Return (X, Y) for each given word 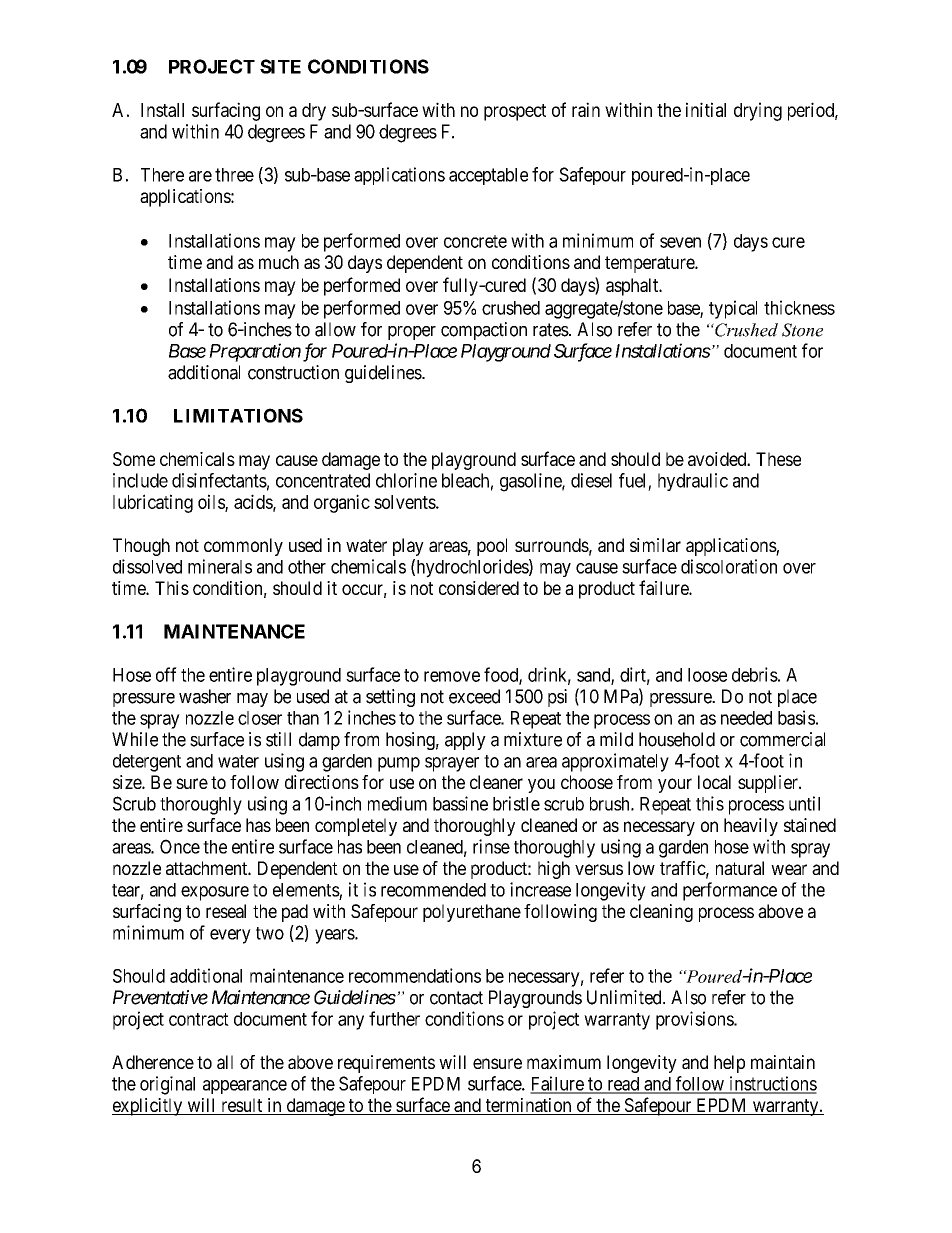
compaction (484, 331)
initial (706, 109)
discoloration (729, 566)
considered (479, 588)
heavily (751, 827)
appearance (245, 1087)
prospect (515, 112)
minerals (220, 566)
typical (733, 309)
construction (293, 372)
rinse (491, 846)
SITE (280, 66)
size (128, 782)
